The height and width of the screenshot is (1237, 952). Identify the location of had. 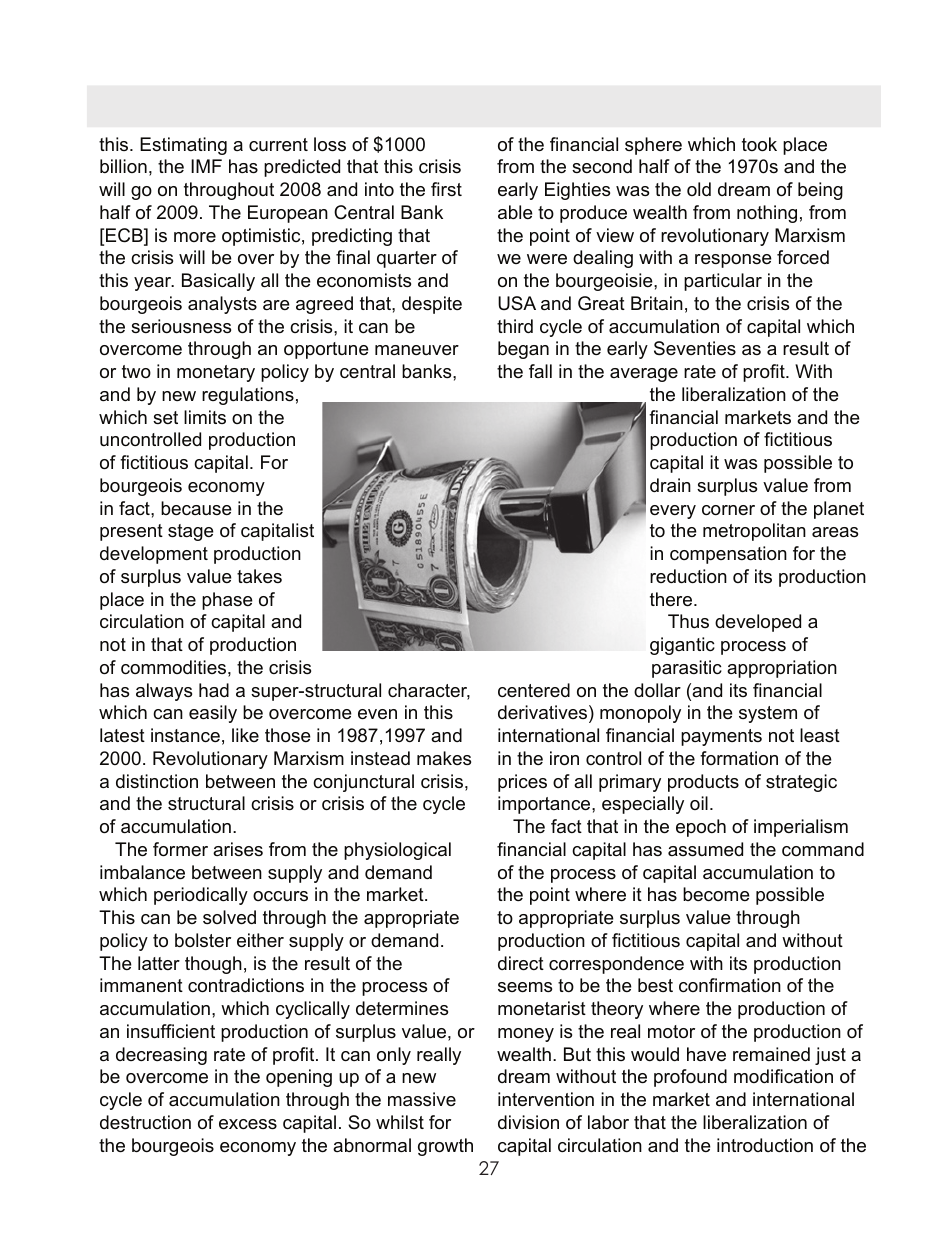
(214, 690).
